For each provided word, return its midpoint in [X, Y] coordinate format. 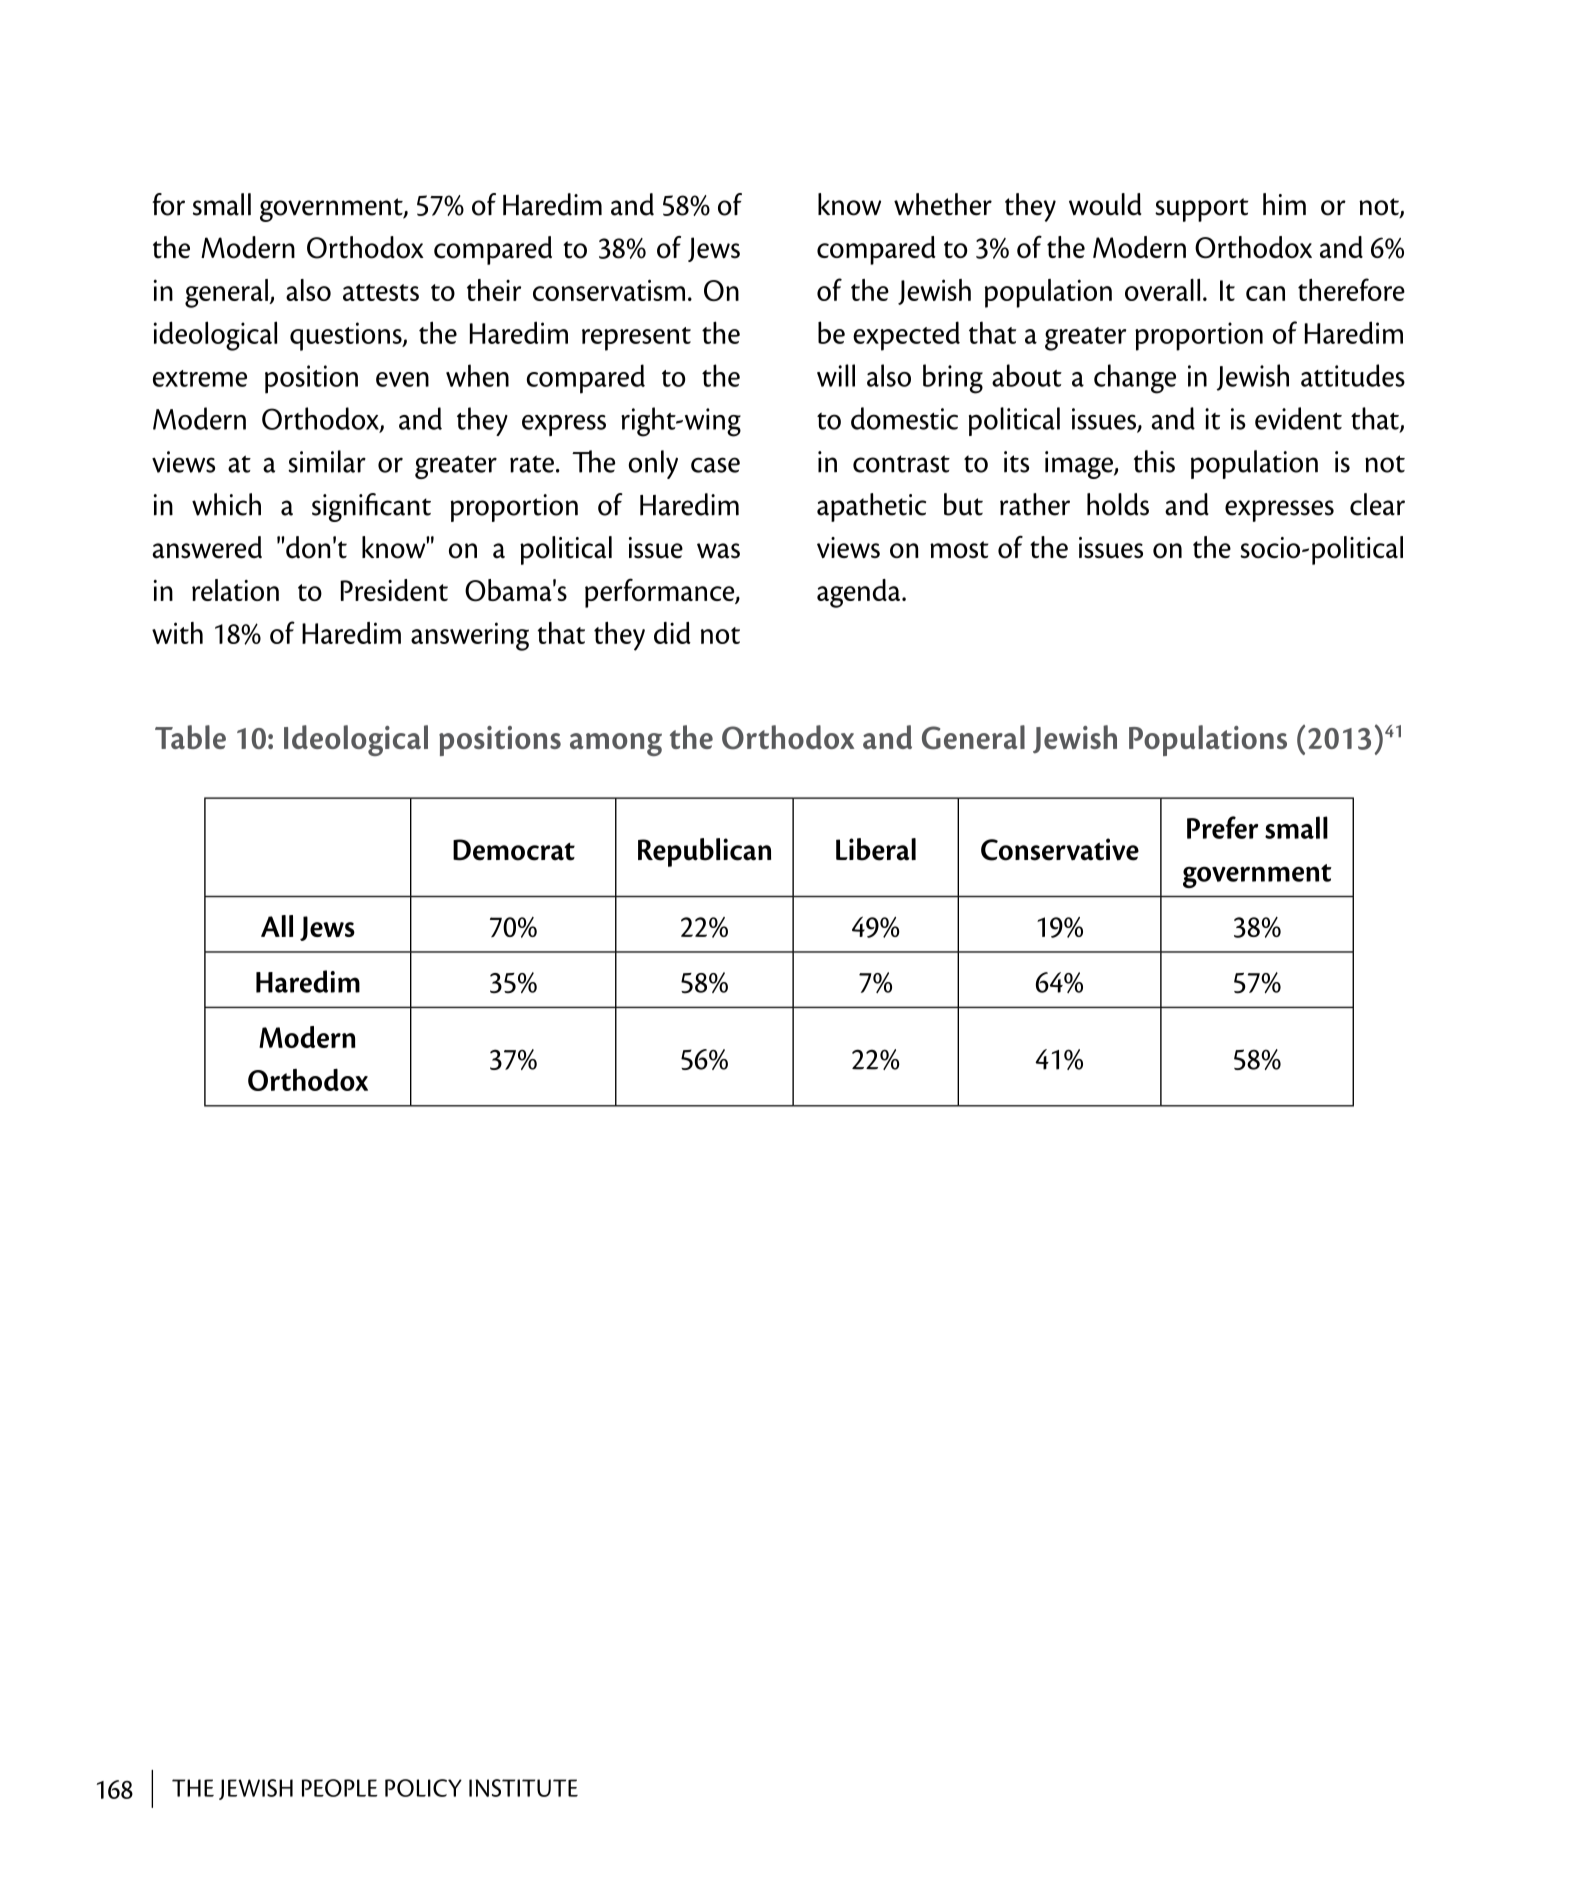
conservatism [609, 290]
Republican [704, 852]
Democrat [514, 850]
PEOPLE [340, 1788]
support [1201, 210]
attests [381, 292]
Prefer [1222, 827]
